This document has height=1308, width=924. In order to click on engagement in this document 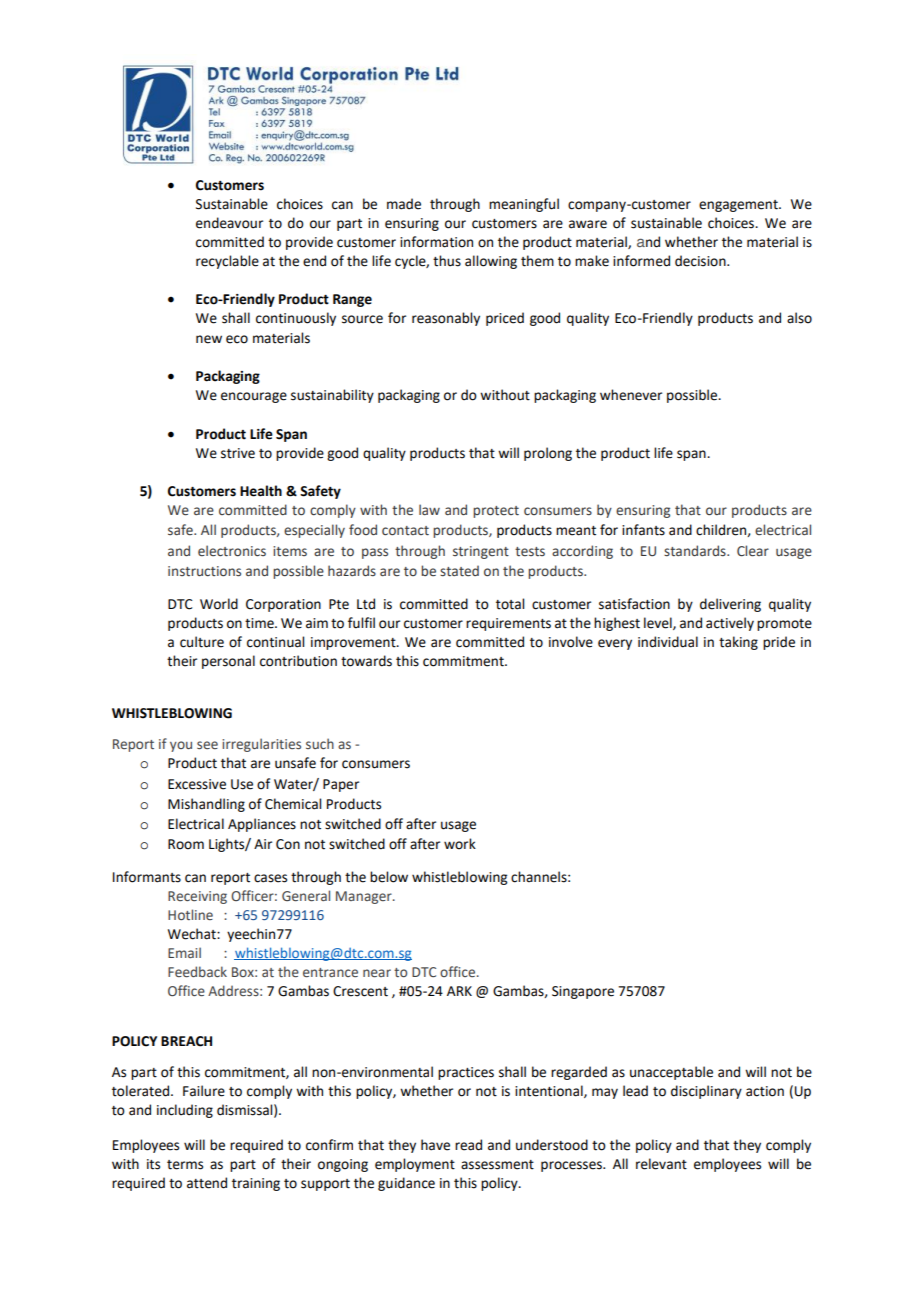, I will do `click(739, 206)`.
